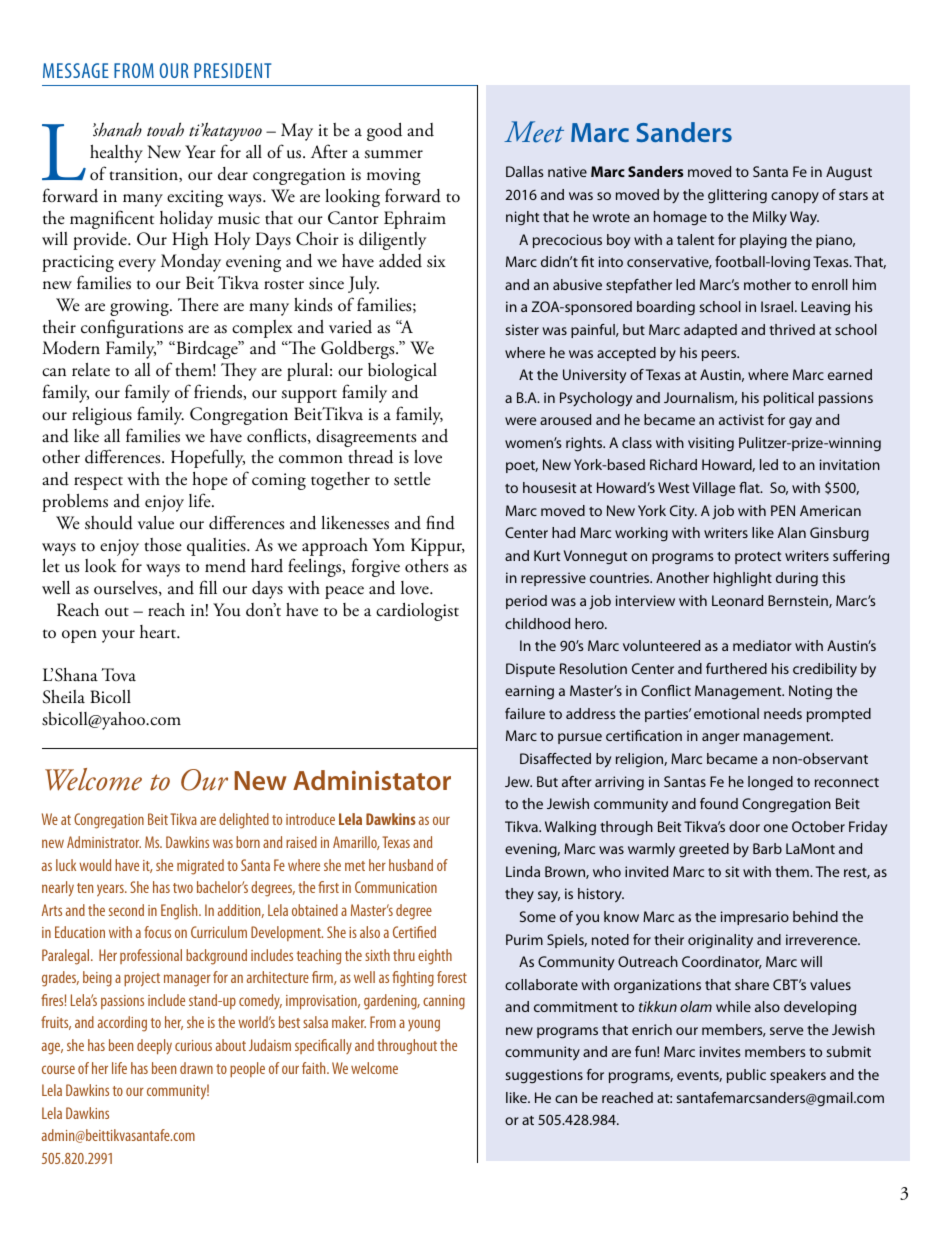  I want to click on sister, so click(522, 329).
